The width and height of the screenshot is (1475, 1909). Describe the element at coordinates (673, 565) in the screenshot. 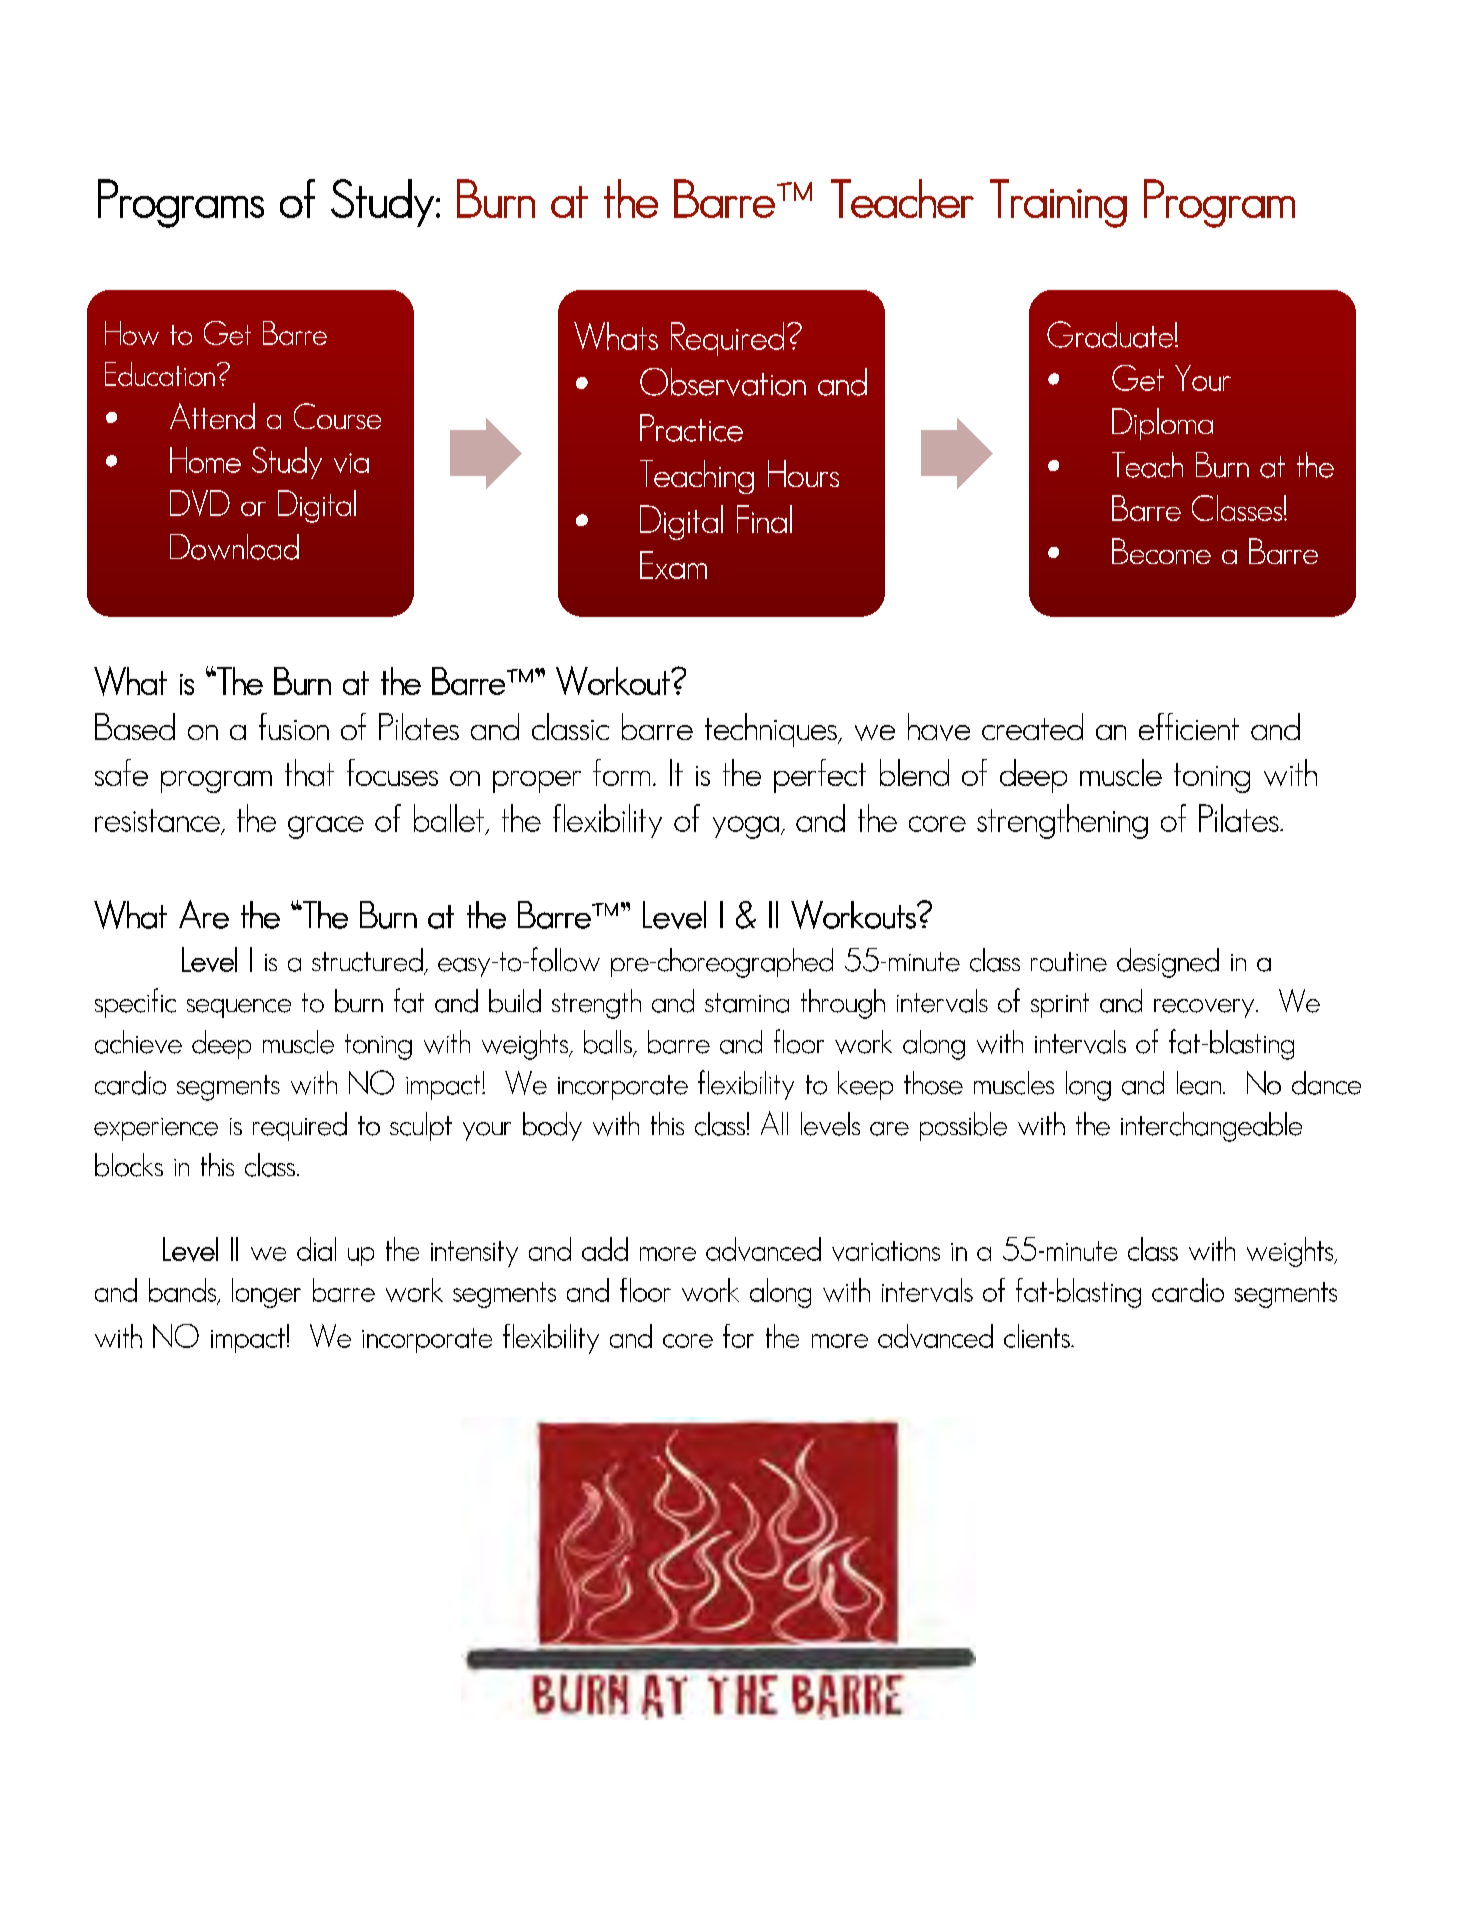

I see `Exam` at that location.
